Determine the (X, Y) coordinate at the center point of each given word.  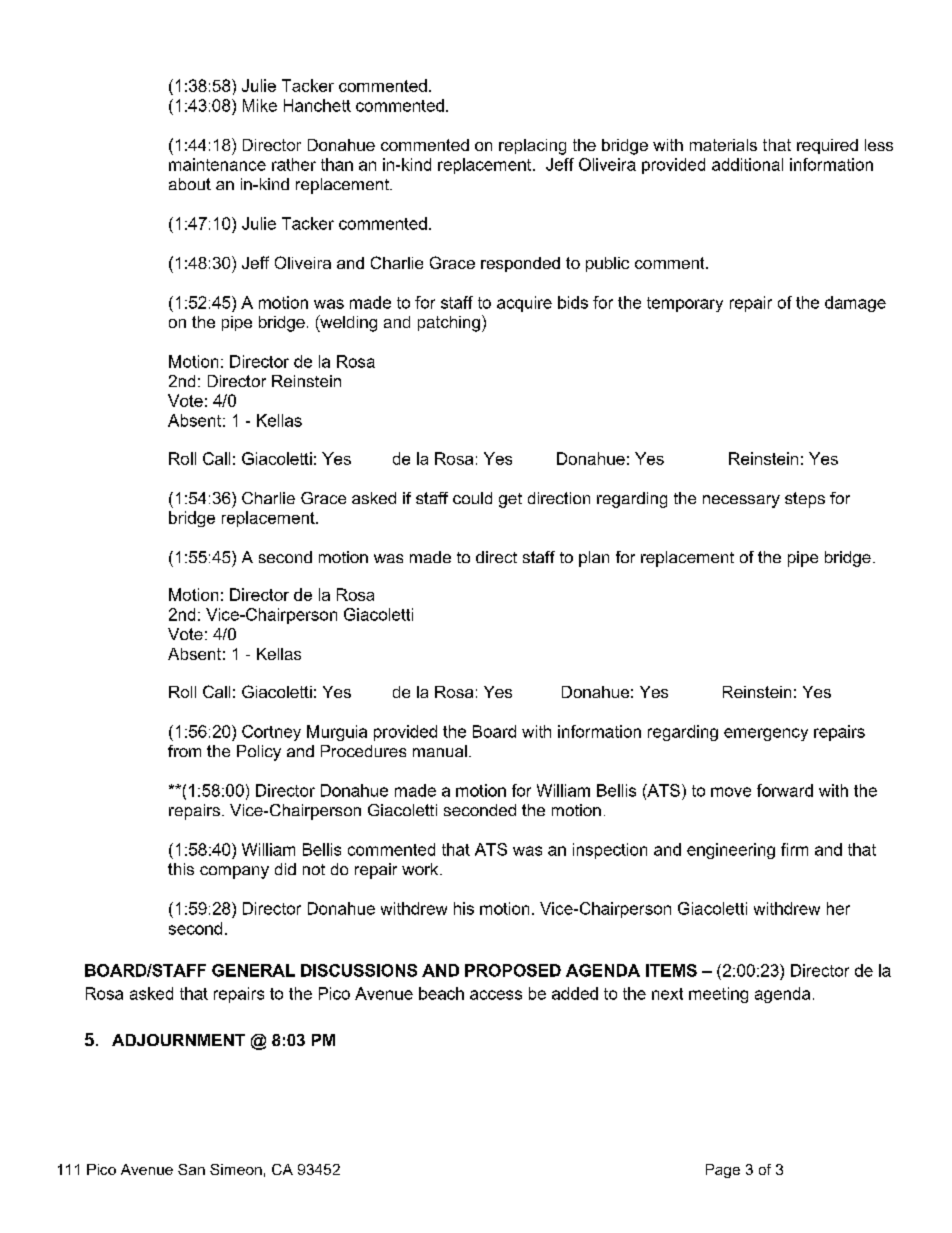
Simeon (236, 1169)
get (510, 500)
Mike (260, 105)
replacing (532, 147)
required (827, 146)
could (472, 498)
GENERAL (253, 970)
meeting (718, 995)
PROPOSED (513, 970)
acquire (524, 304)
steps (805, 500)
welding (347, 323)
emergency (766, 734)
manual (440, 751)
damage (855, 304)
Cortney (271, 733)
